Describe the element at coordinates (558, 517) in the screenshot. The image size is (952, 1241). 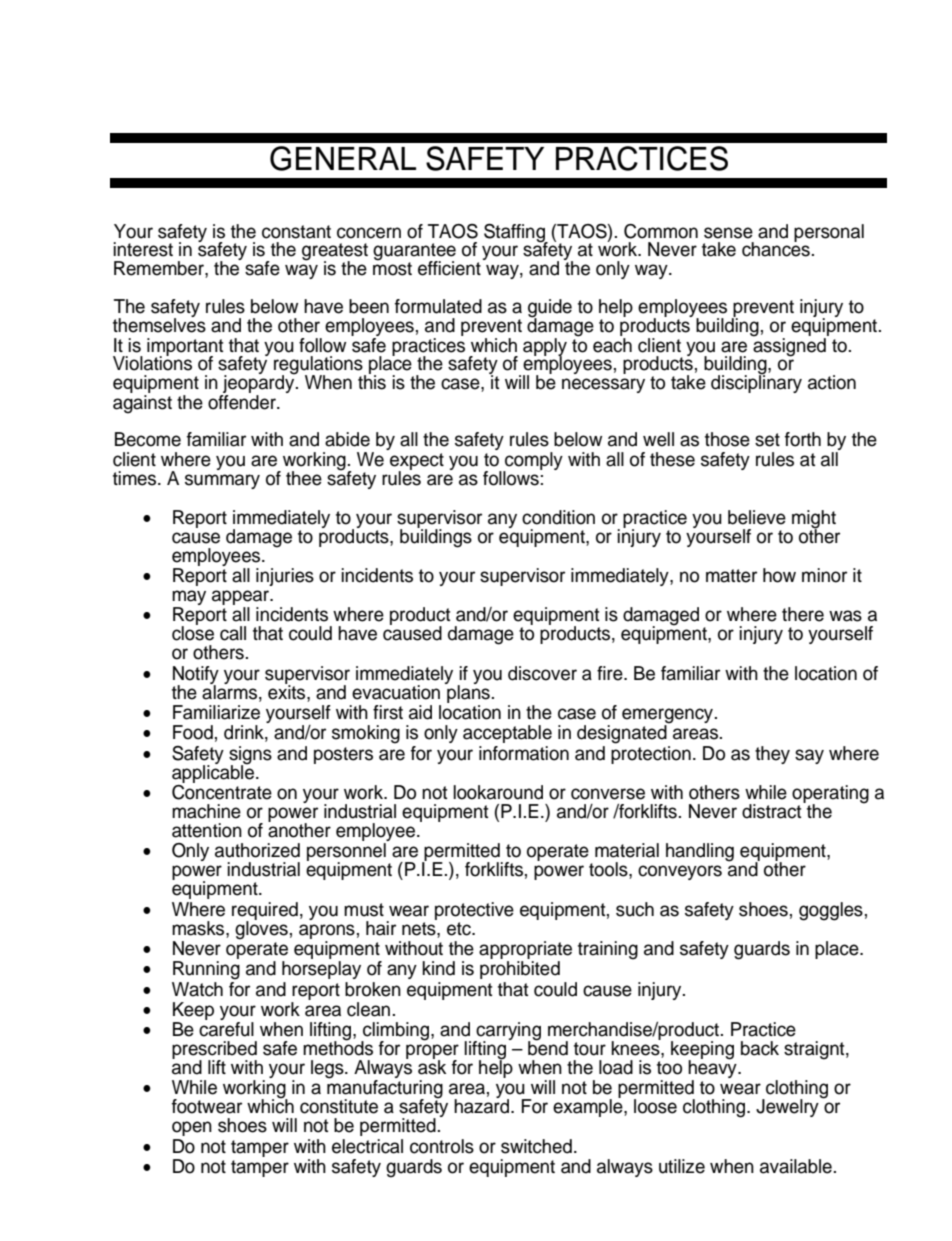
I see `condition` at that location.
